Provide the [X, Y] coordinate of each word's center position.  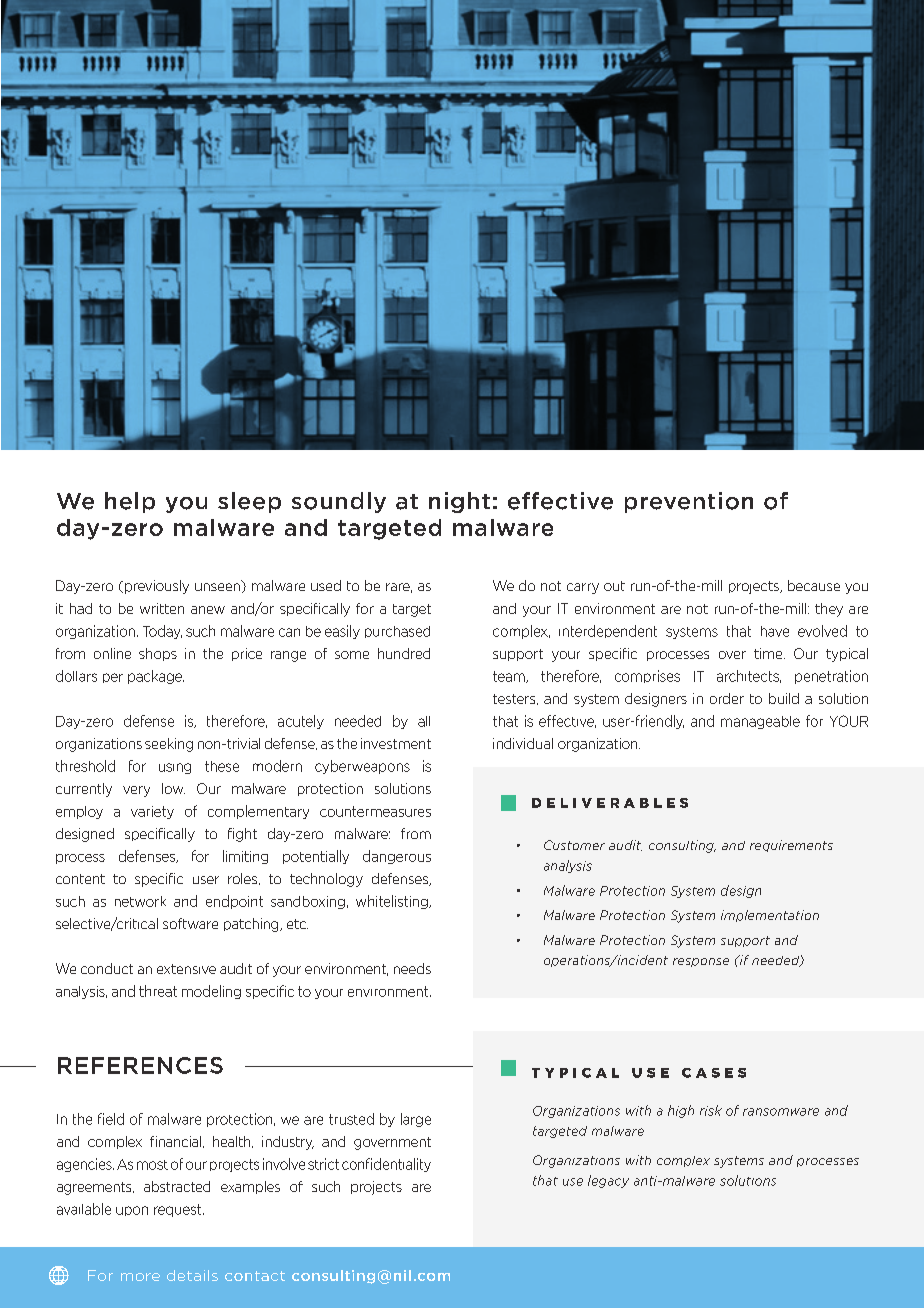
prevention [689, 502]
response [701, 962]
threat [158, 991]
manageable [760, 722]
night [459, 502]
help [130, 502]
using [175, 768]
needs [412, 968]
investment [396, 743]
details [192, 1275]
